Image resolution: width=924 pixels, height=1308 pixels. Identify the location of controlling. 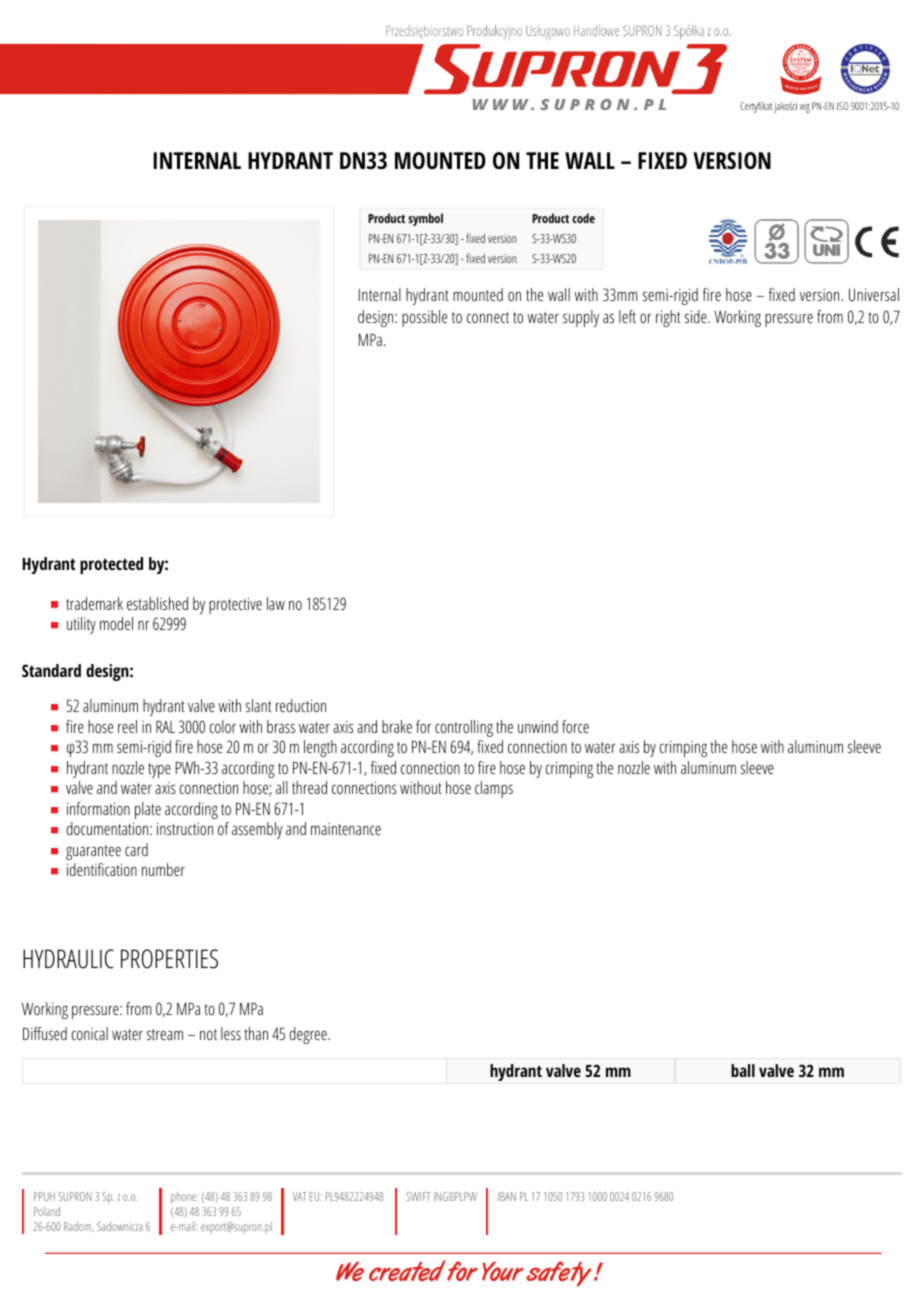
(464, 728).
